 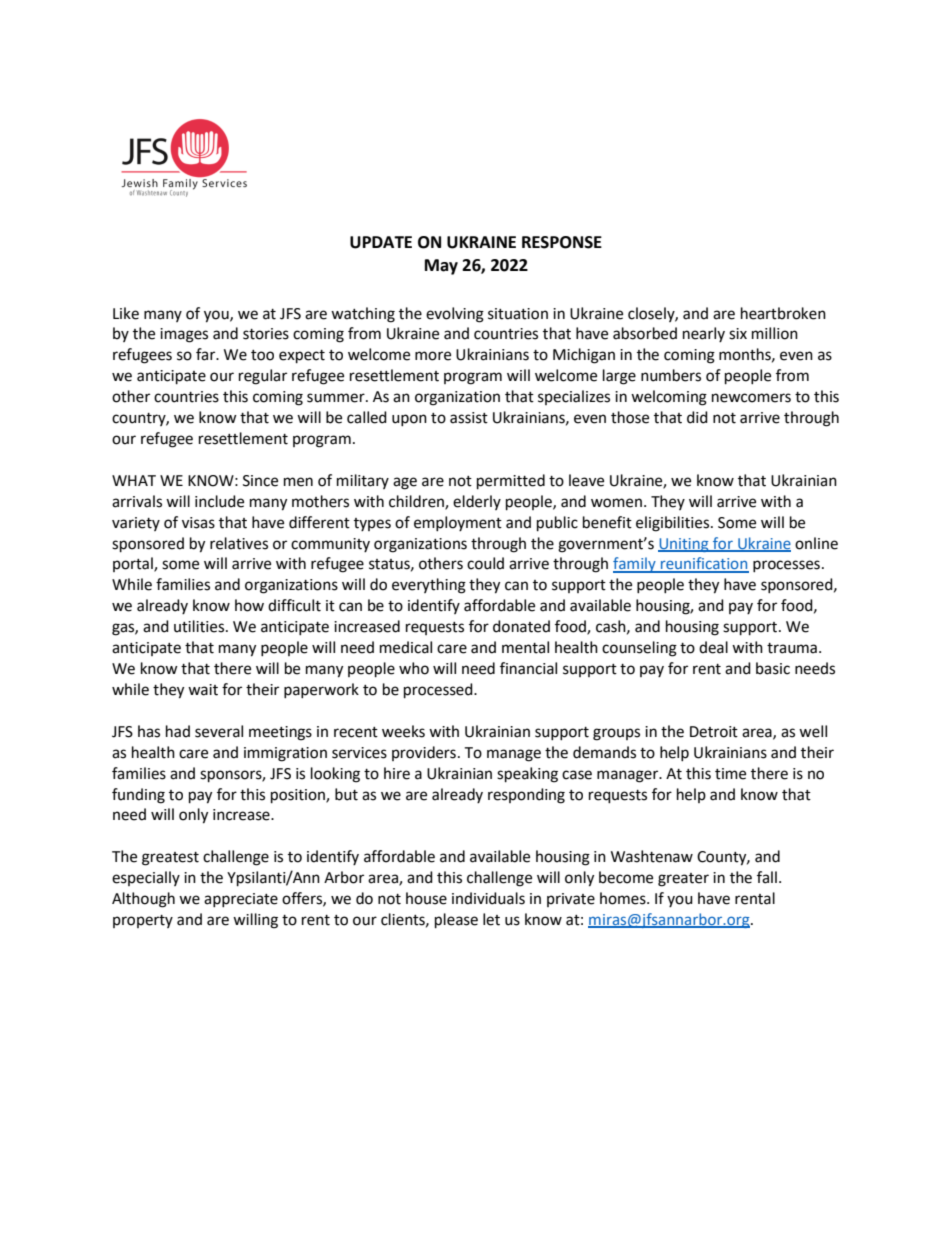 I want to click on reunification, so click(x=704, y=564).
